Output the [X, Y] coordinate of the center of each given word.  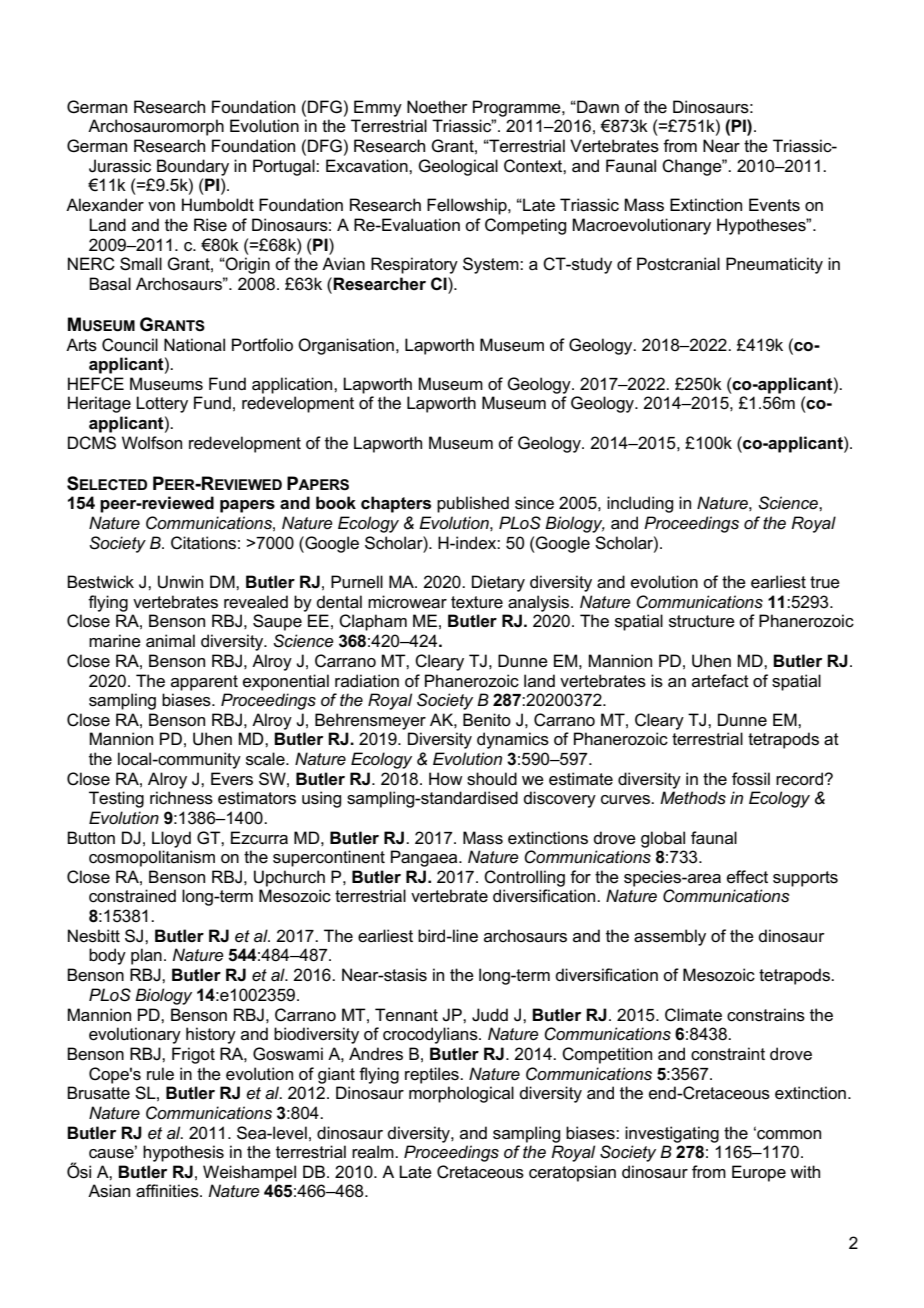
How [446, 778]
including [640, 504]
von [161, 206]
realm [374, 1152]
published [473, 504]
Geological [458, 167]
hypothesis [183, 1153]
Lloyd [171, 839]
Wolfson [152, 443]
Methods [693, 798]
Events [774, 205]
